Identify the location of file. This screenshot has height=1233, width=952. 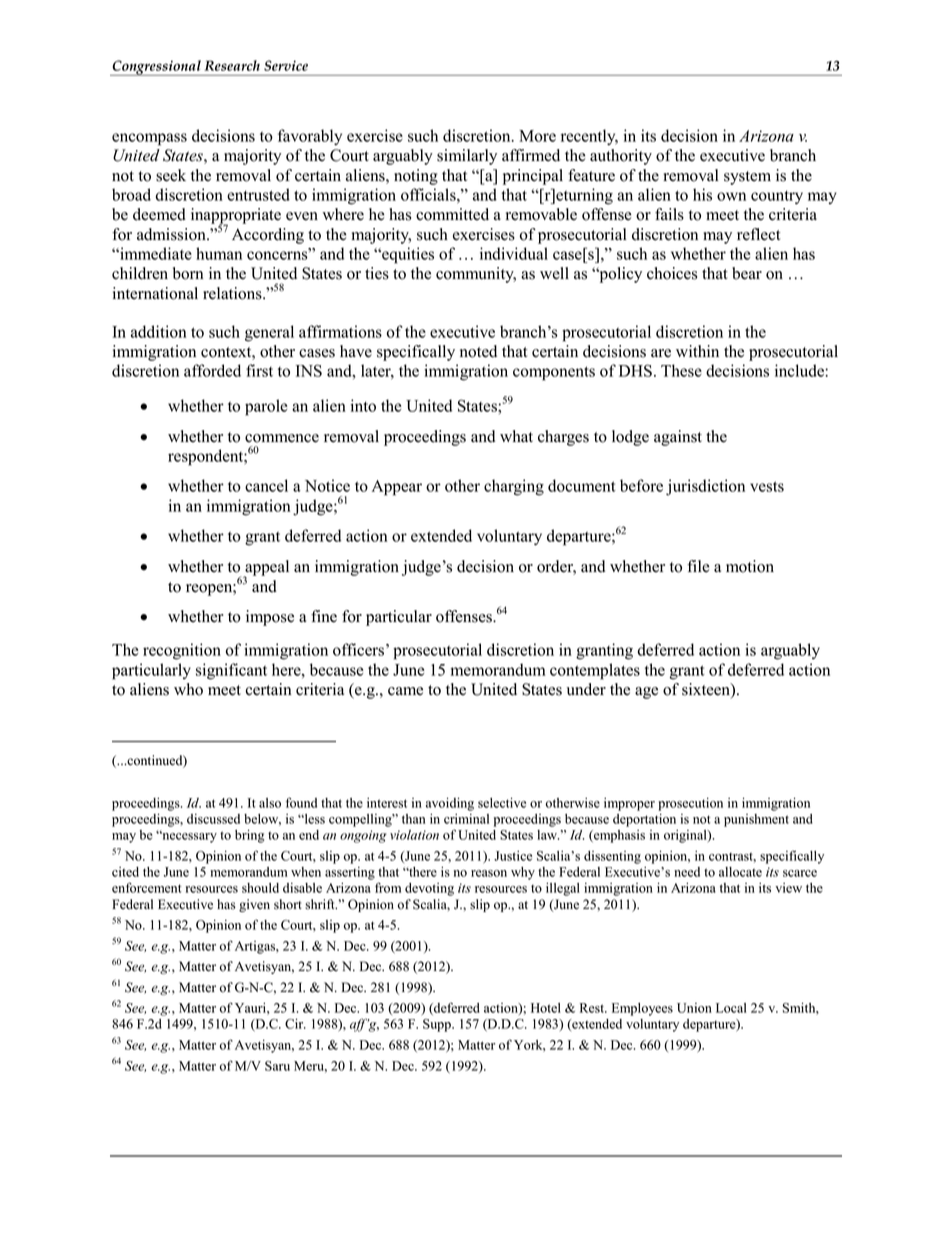
(698, 566).
